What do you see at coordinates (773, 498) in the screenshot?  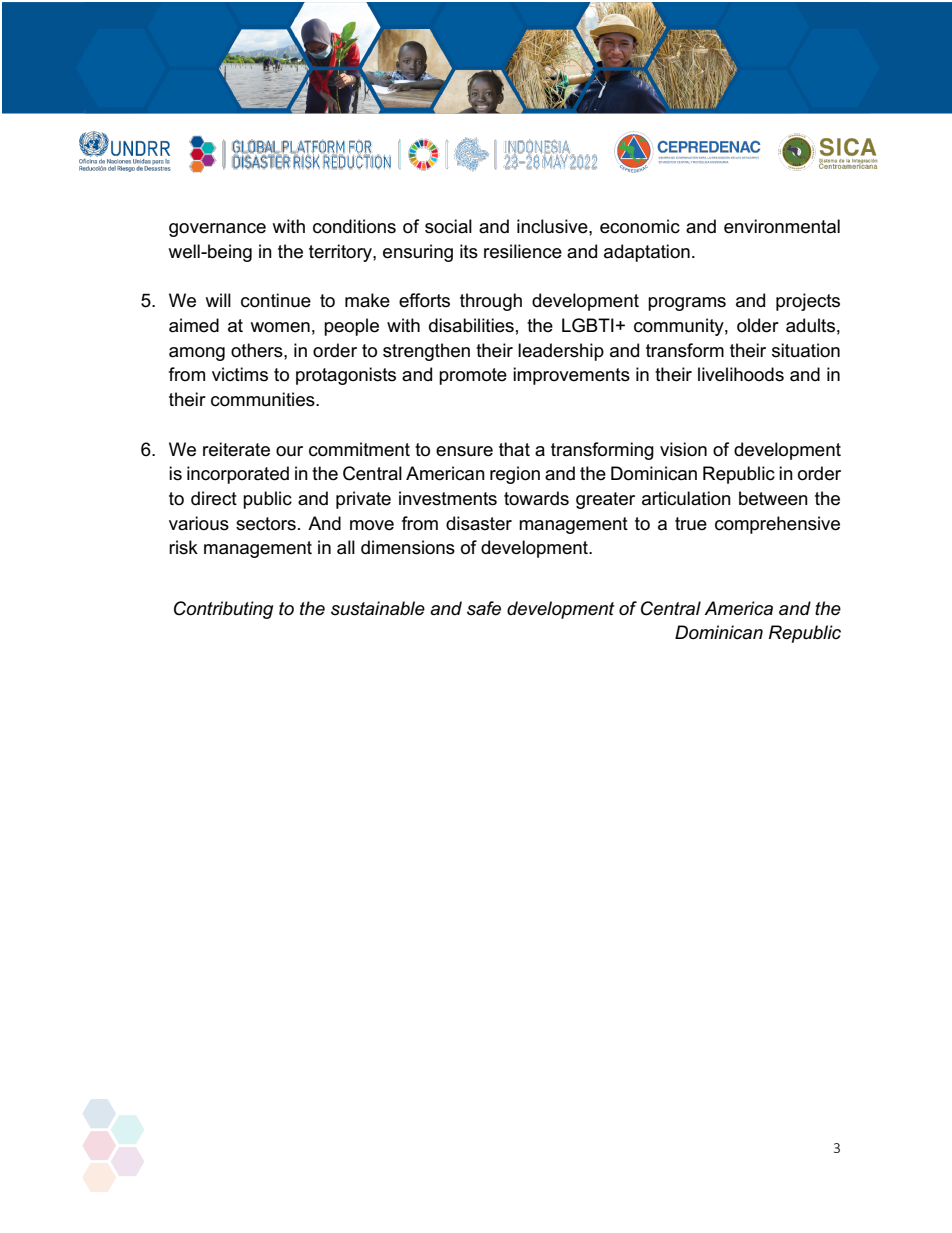 I see `between` at bounding box center [773, 498].
